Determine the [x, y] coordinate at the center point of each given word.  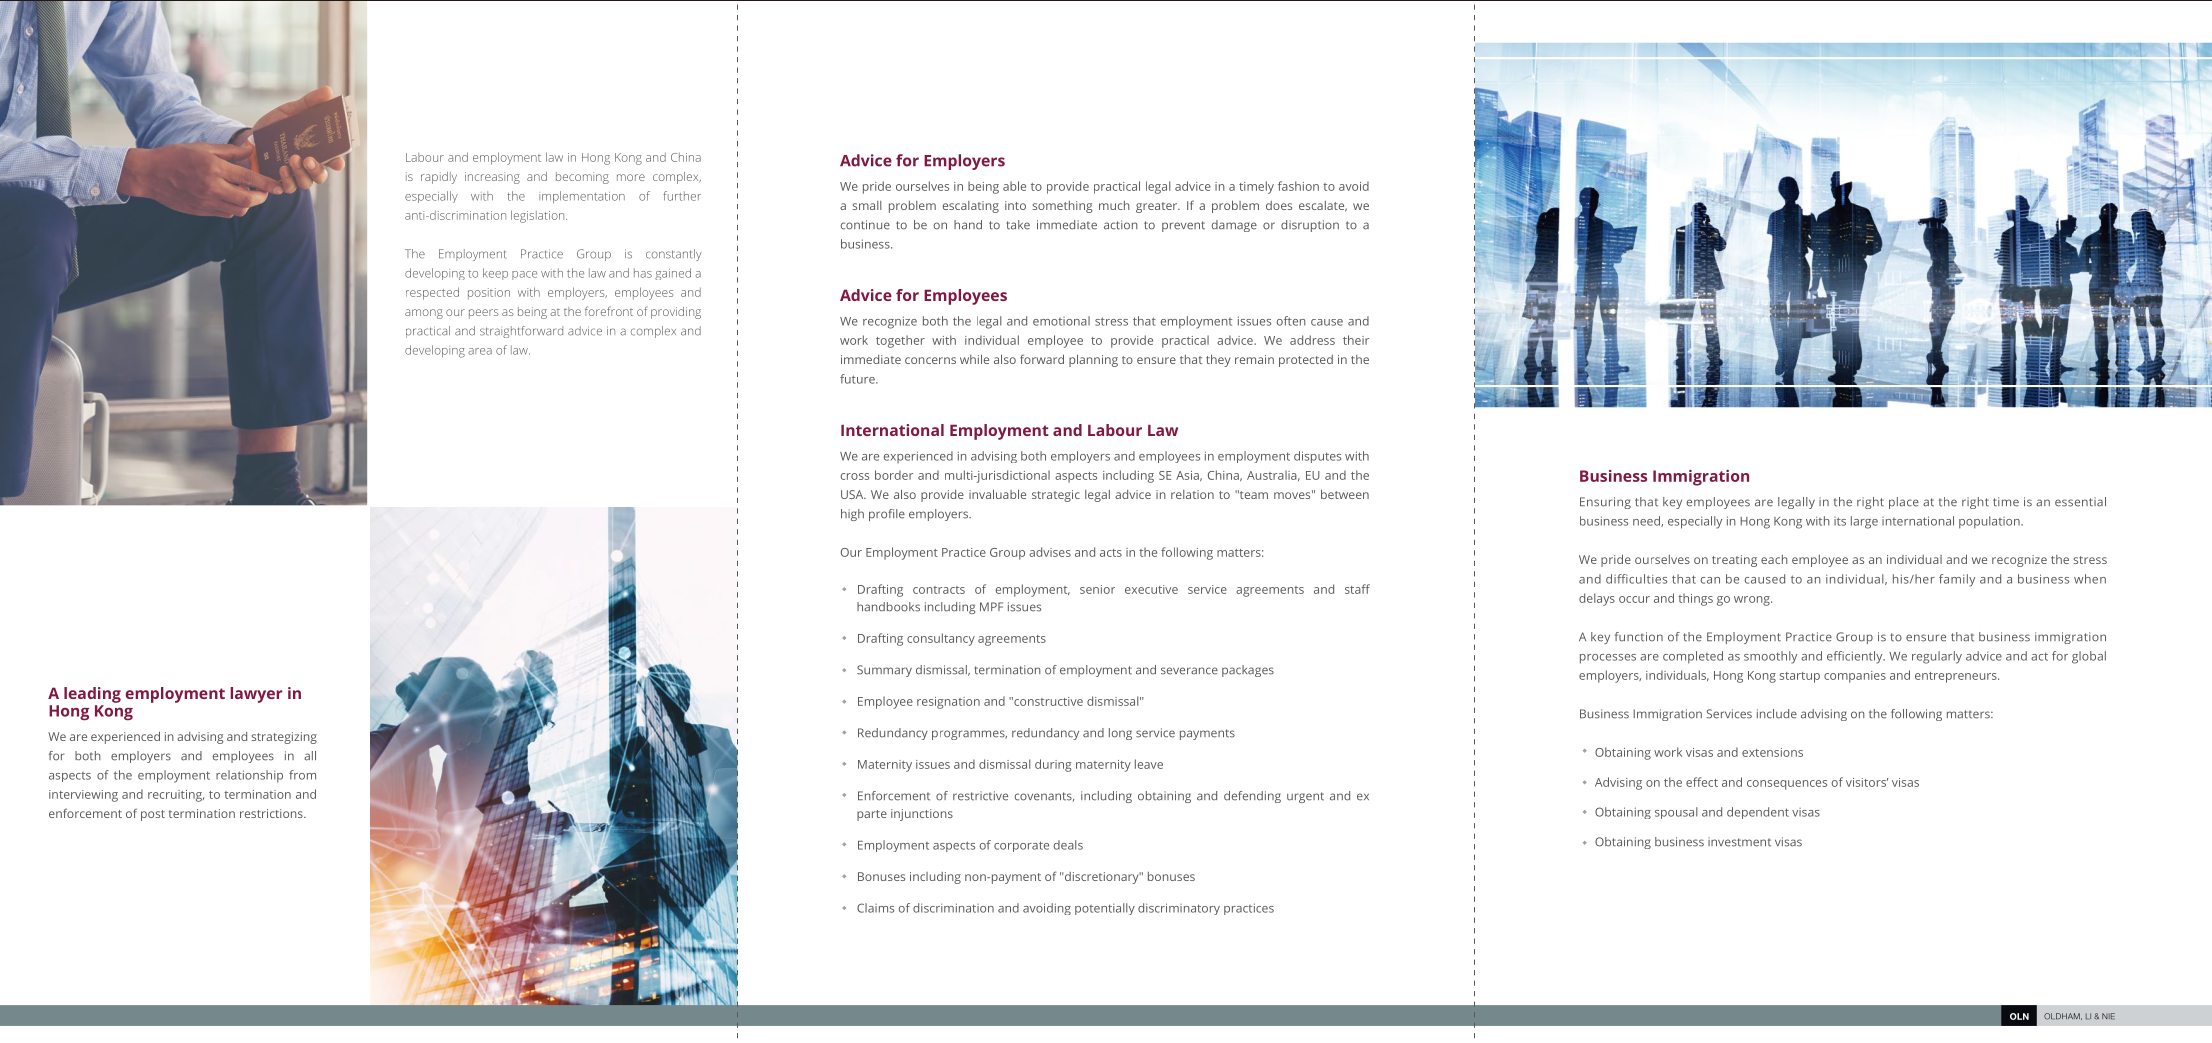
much [1114, 205]
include [1777, 714]
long [1120, 734]
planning [1093, 360]
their [1356, 340]
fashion [1298, 186]
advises [1050, 552]
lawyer [256, 695]
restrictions [272, 813]
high [852, 515]
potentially [1105, 909]
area [480, 351]
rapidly [439, 178]
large [1864, 522]
